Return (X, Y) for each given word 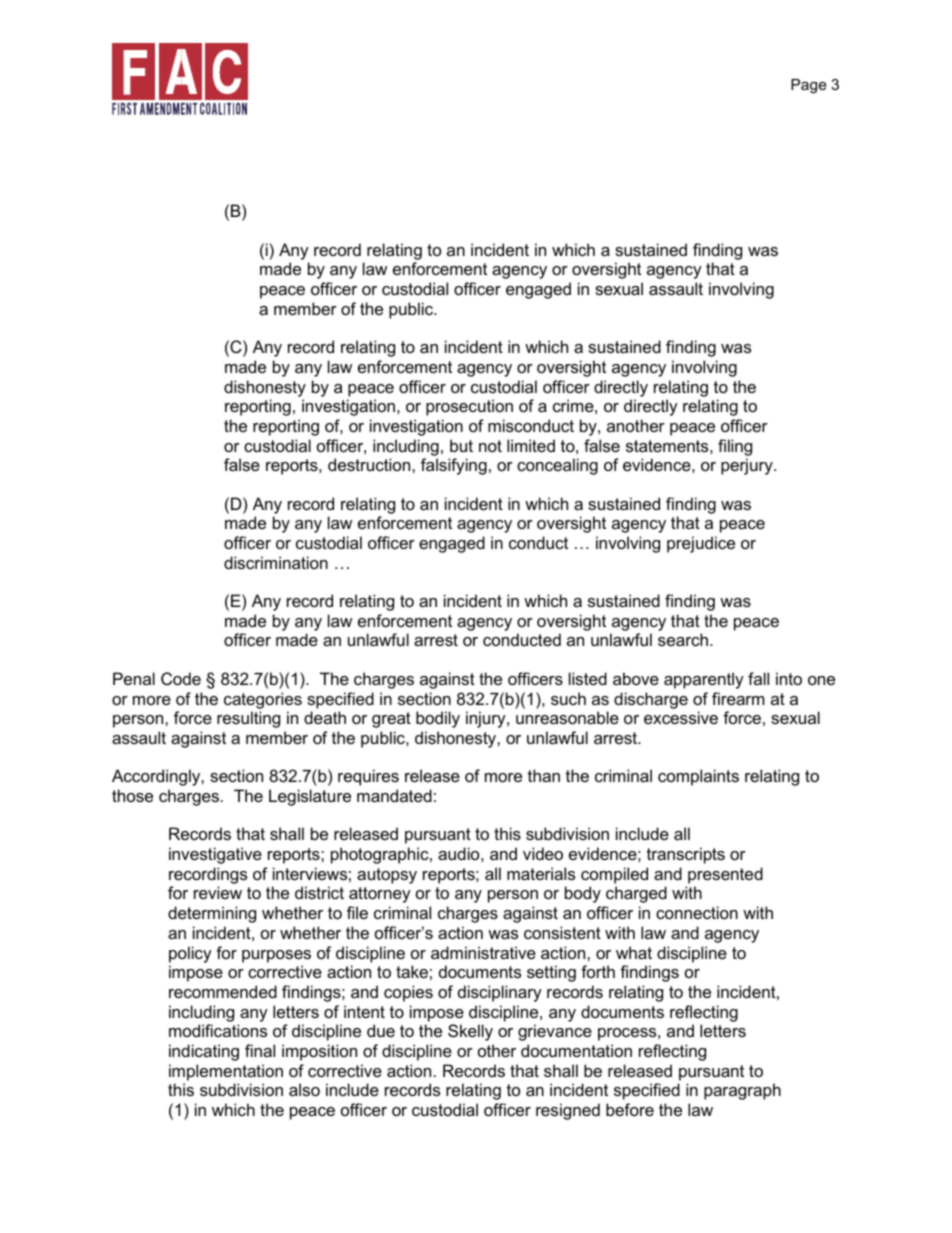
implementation (226, 1072)
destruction (370, 464)
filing (735, 447)
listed (588, 678)
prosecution (469, 407)
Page (808, 86)
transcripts (686, 855)
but (461, 445)
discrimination (276, 562)
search (684, 639)
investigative (215, 855)
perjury (748, 466)
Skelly (470, 1032)
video (543, 853)
